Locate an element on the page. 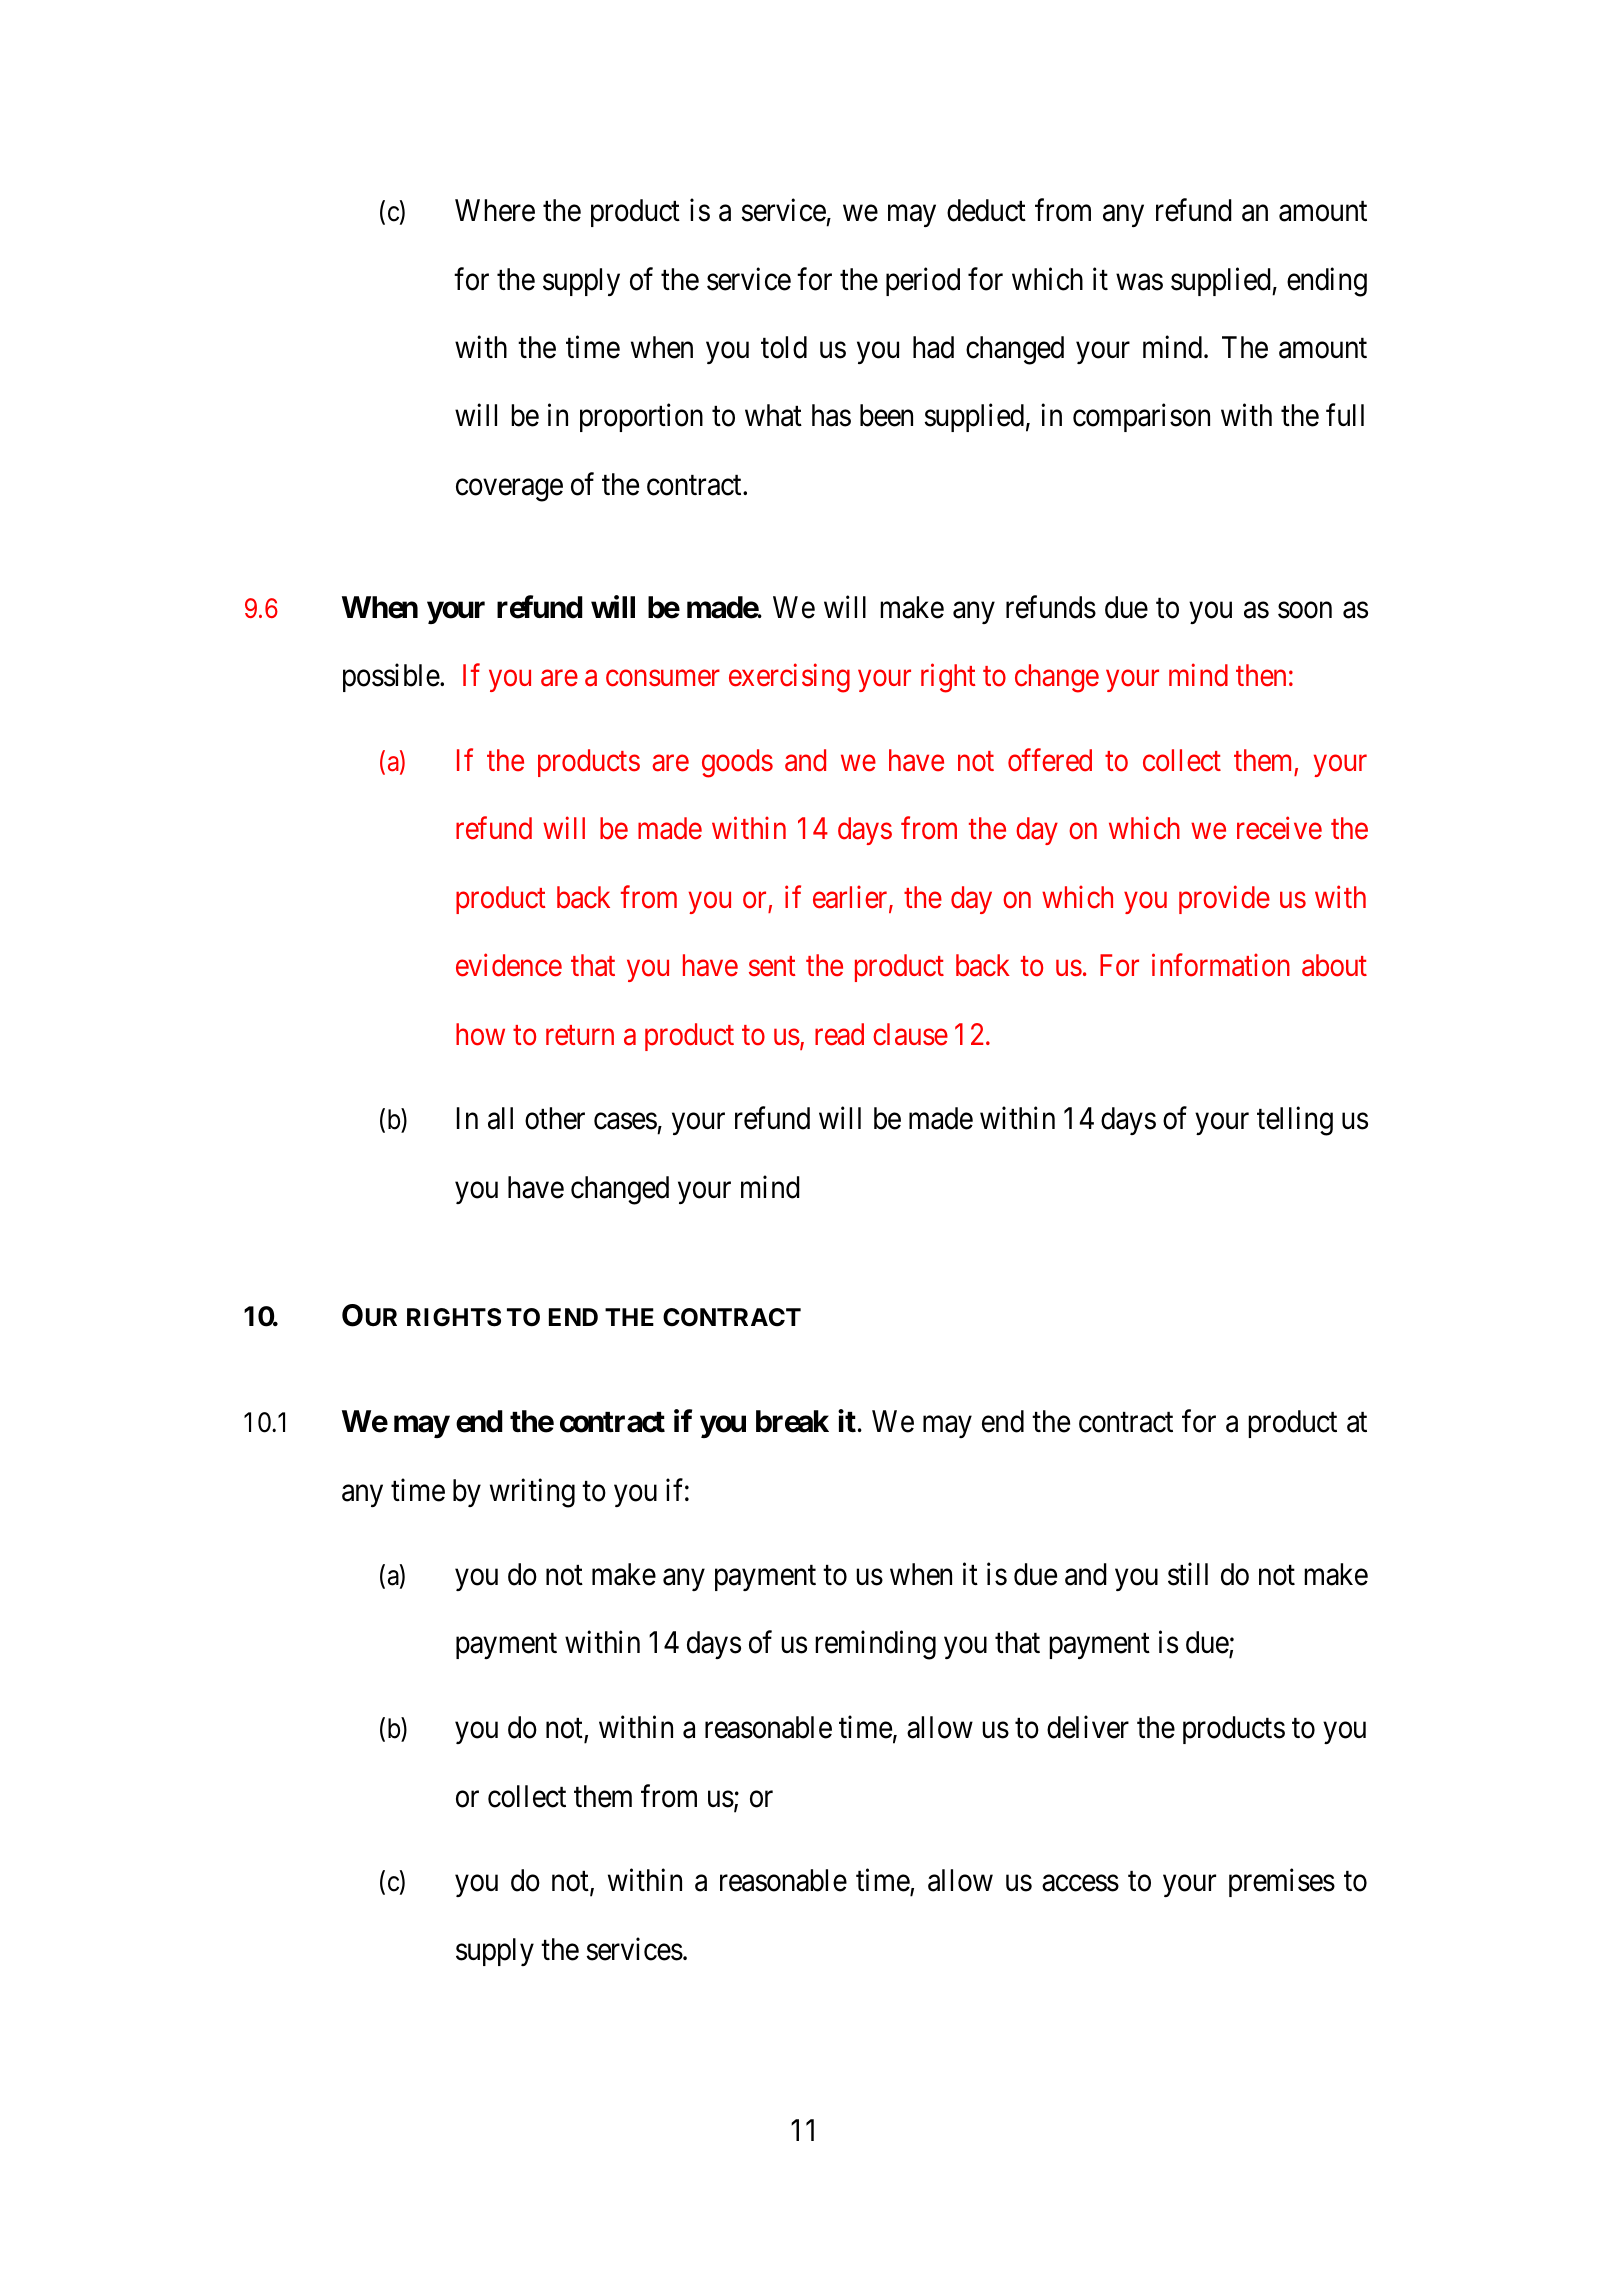 The height and width of the page is (2278, 1611). period is located at coordinates (923, 281).
